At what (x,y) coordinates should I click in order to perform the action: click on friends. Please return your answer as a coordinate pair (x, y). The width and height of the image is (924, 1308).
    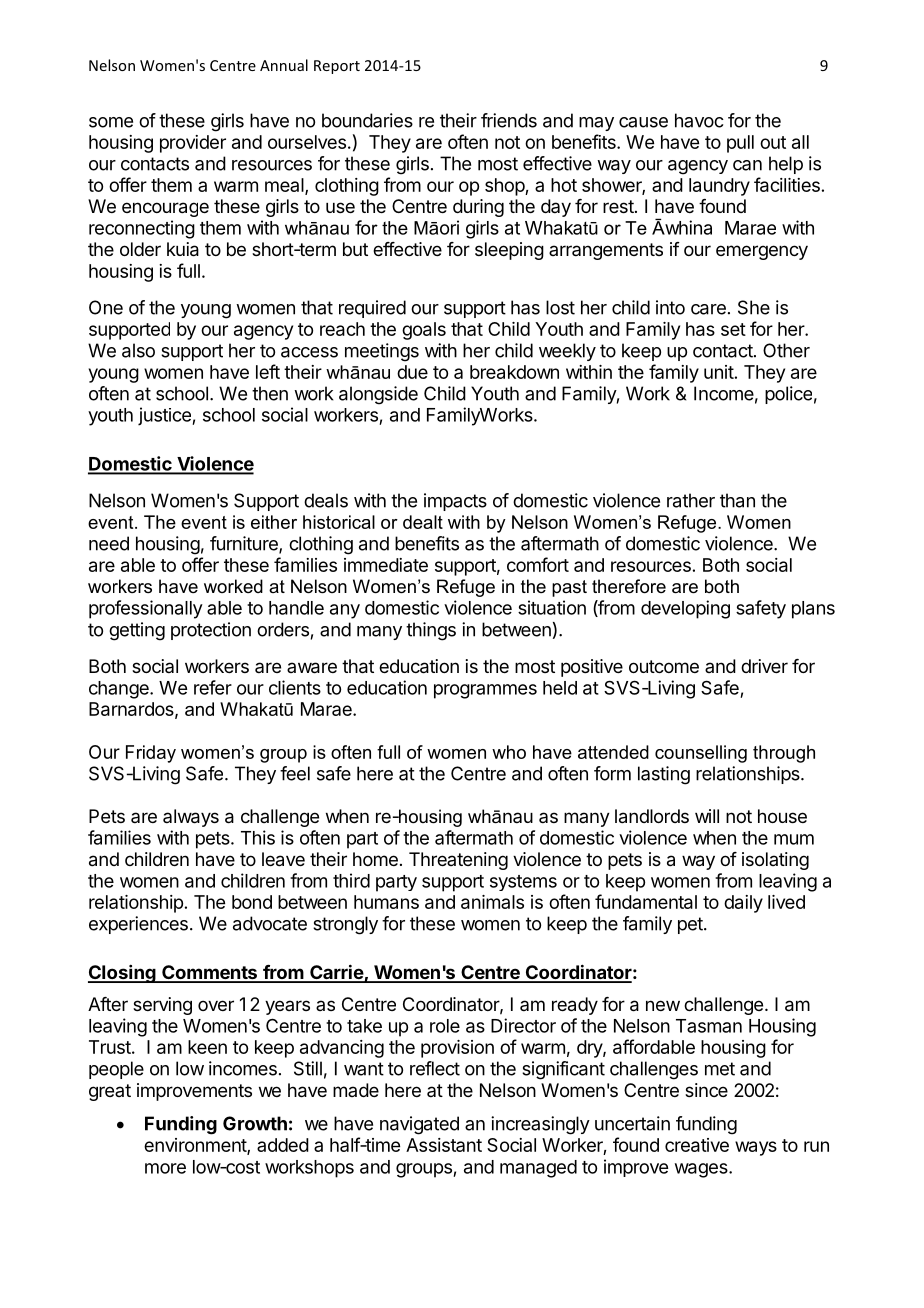
    Looking at the image, I should click on (509, 120).
